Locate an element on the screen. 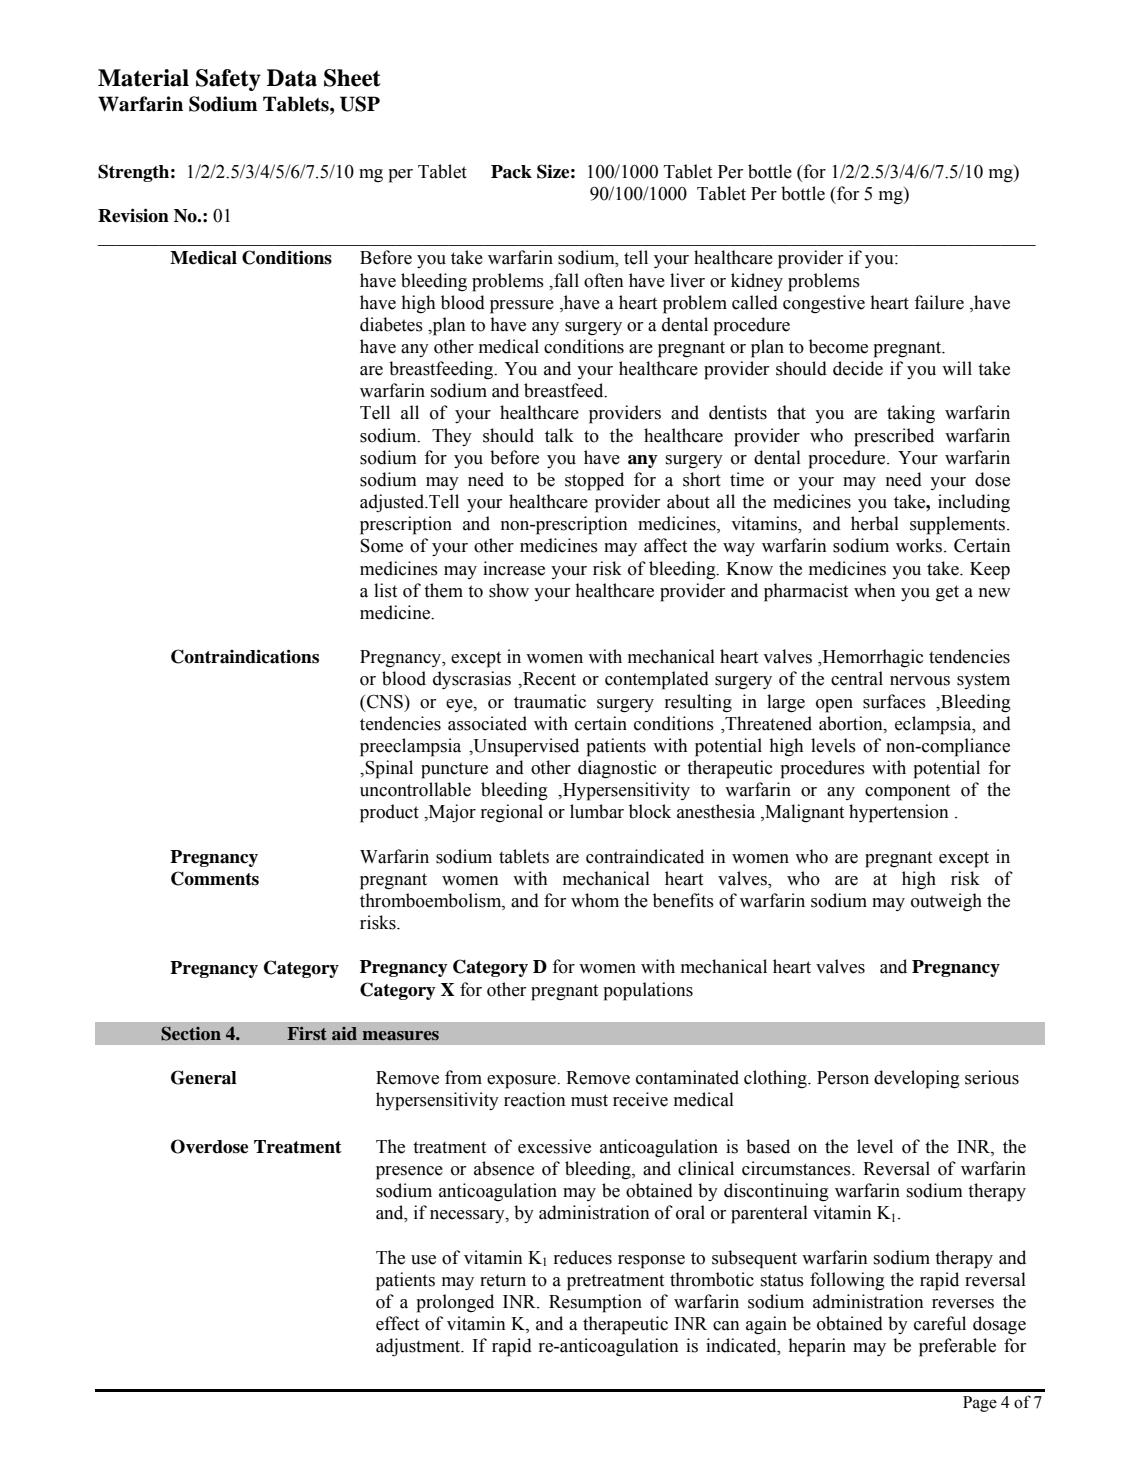 Image resolution: width=1140 pixels, height=1475 pixels. effect is located at coordinates (397, 1323).
